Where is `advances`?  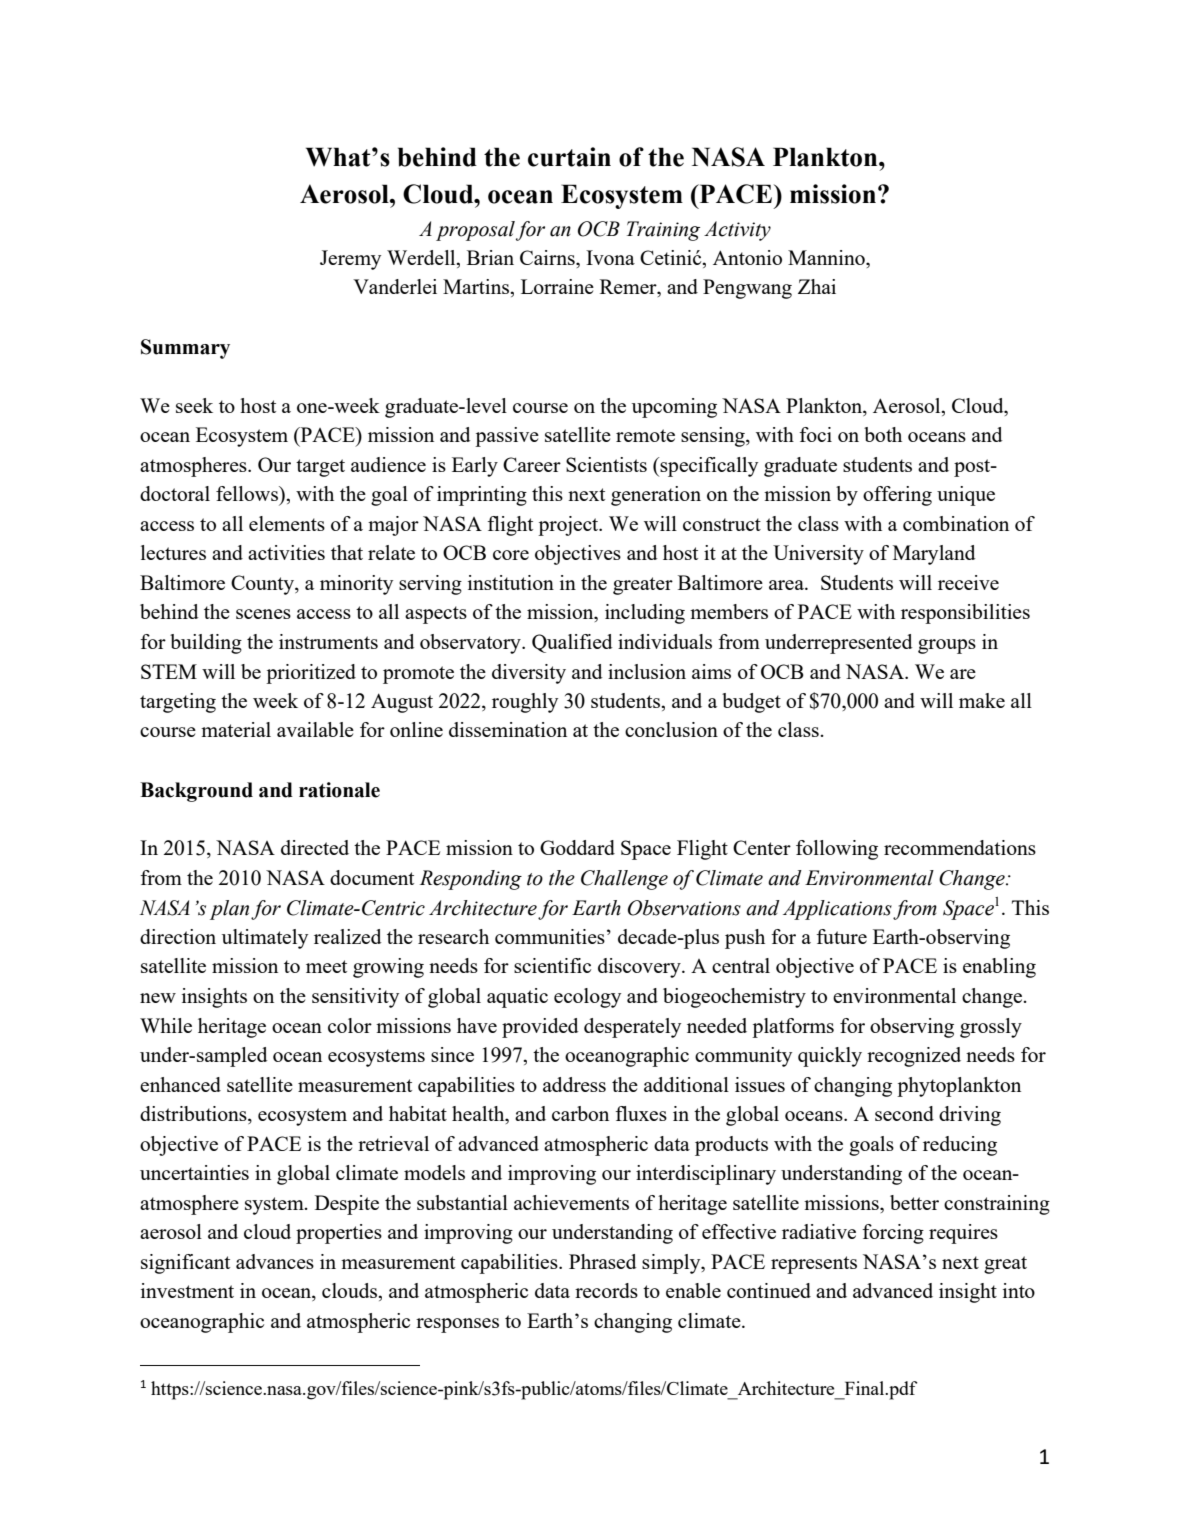
advances is located at coordinates (275, 1261).
